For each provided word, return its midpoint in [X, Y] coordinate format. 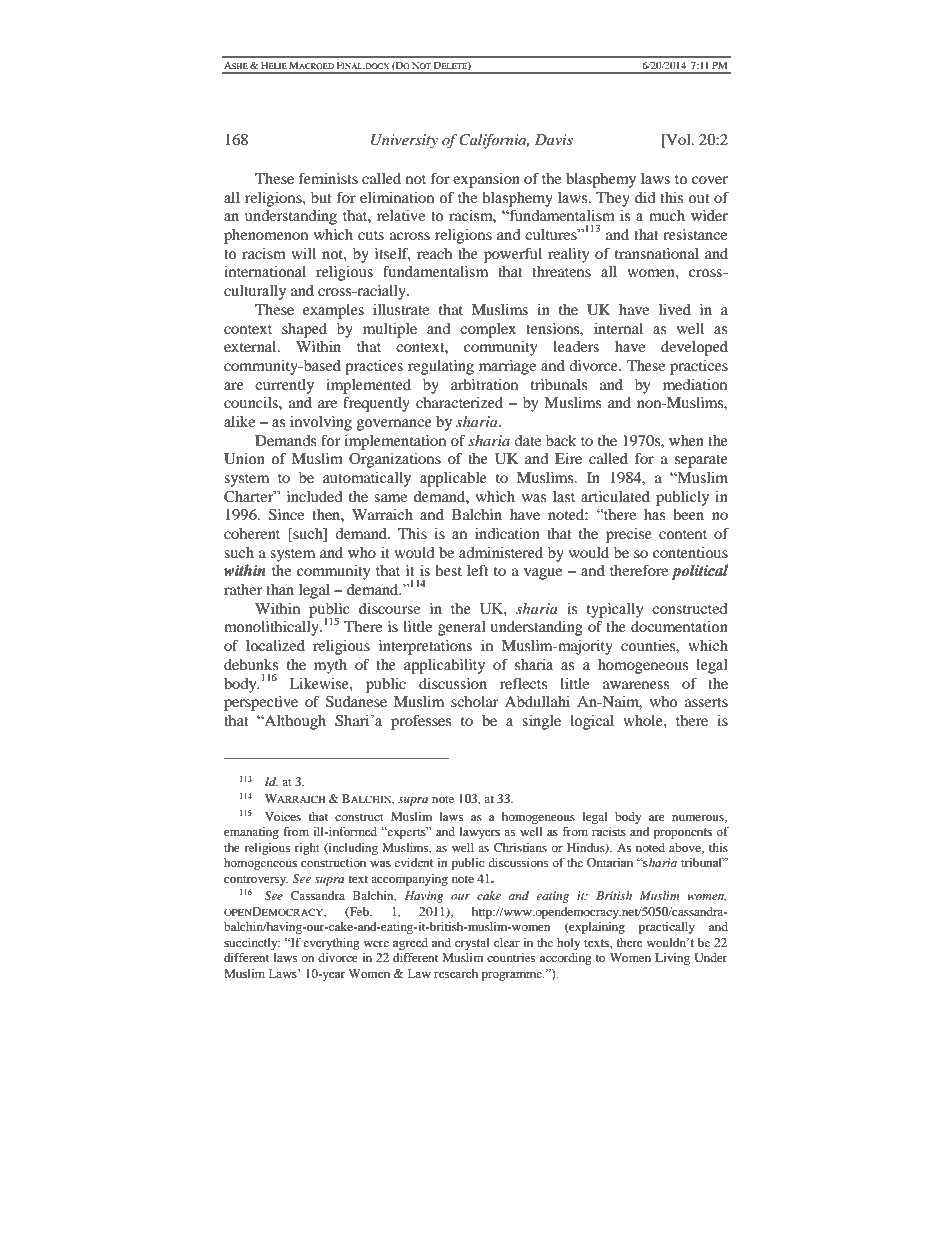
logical [592, 722]
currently [284, 386]
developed [694, 348]
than [280, 589]
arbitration [484, 384]
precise [629, 535]
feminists [328, 178]
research [456, 973]
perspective [261, 703]
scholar [475, 701]
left [478, 570]
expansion [486, 180]
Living [672, 959]
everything [331, 943]
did [645, 197]
